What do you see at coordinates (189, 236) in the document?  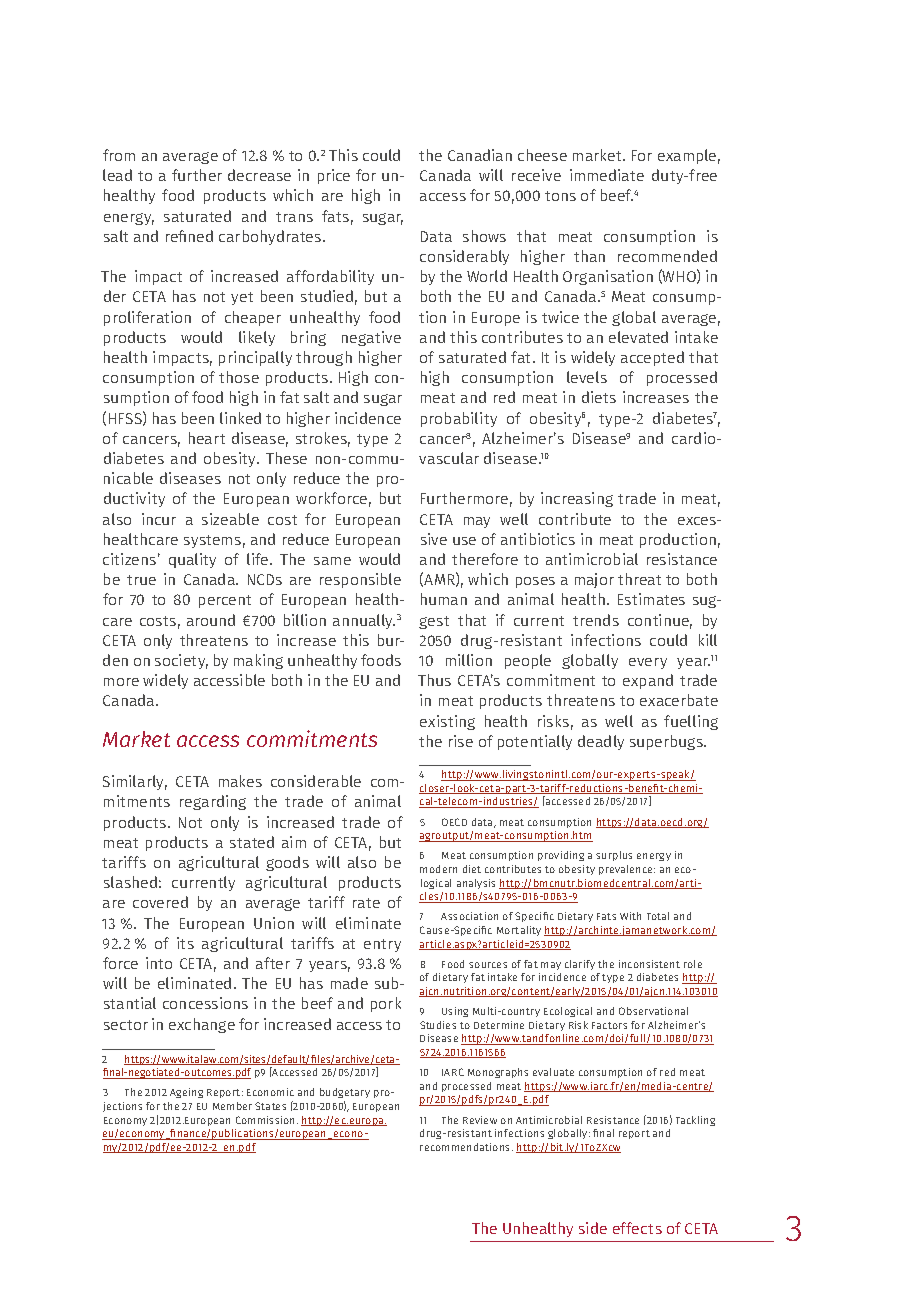 I see `refined` at bounding box center [189, 236].
